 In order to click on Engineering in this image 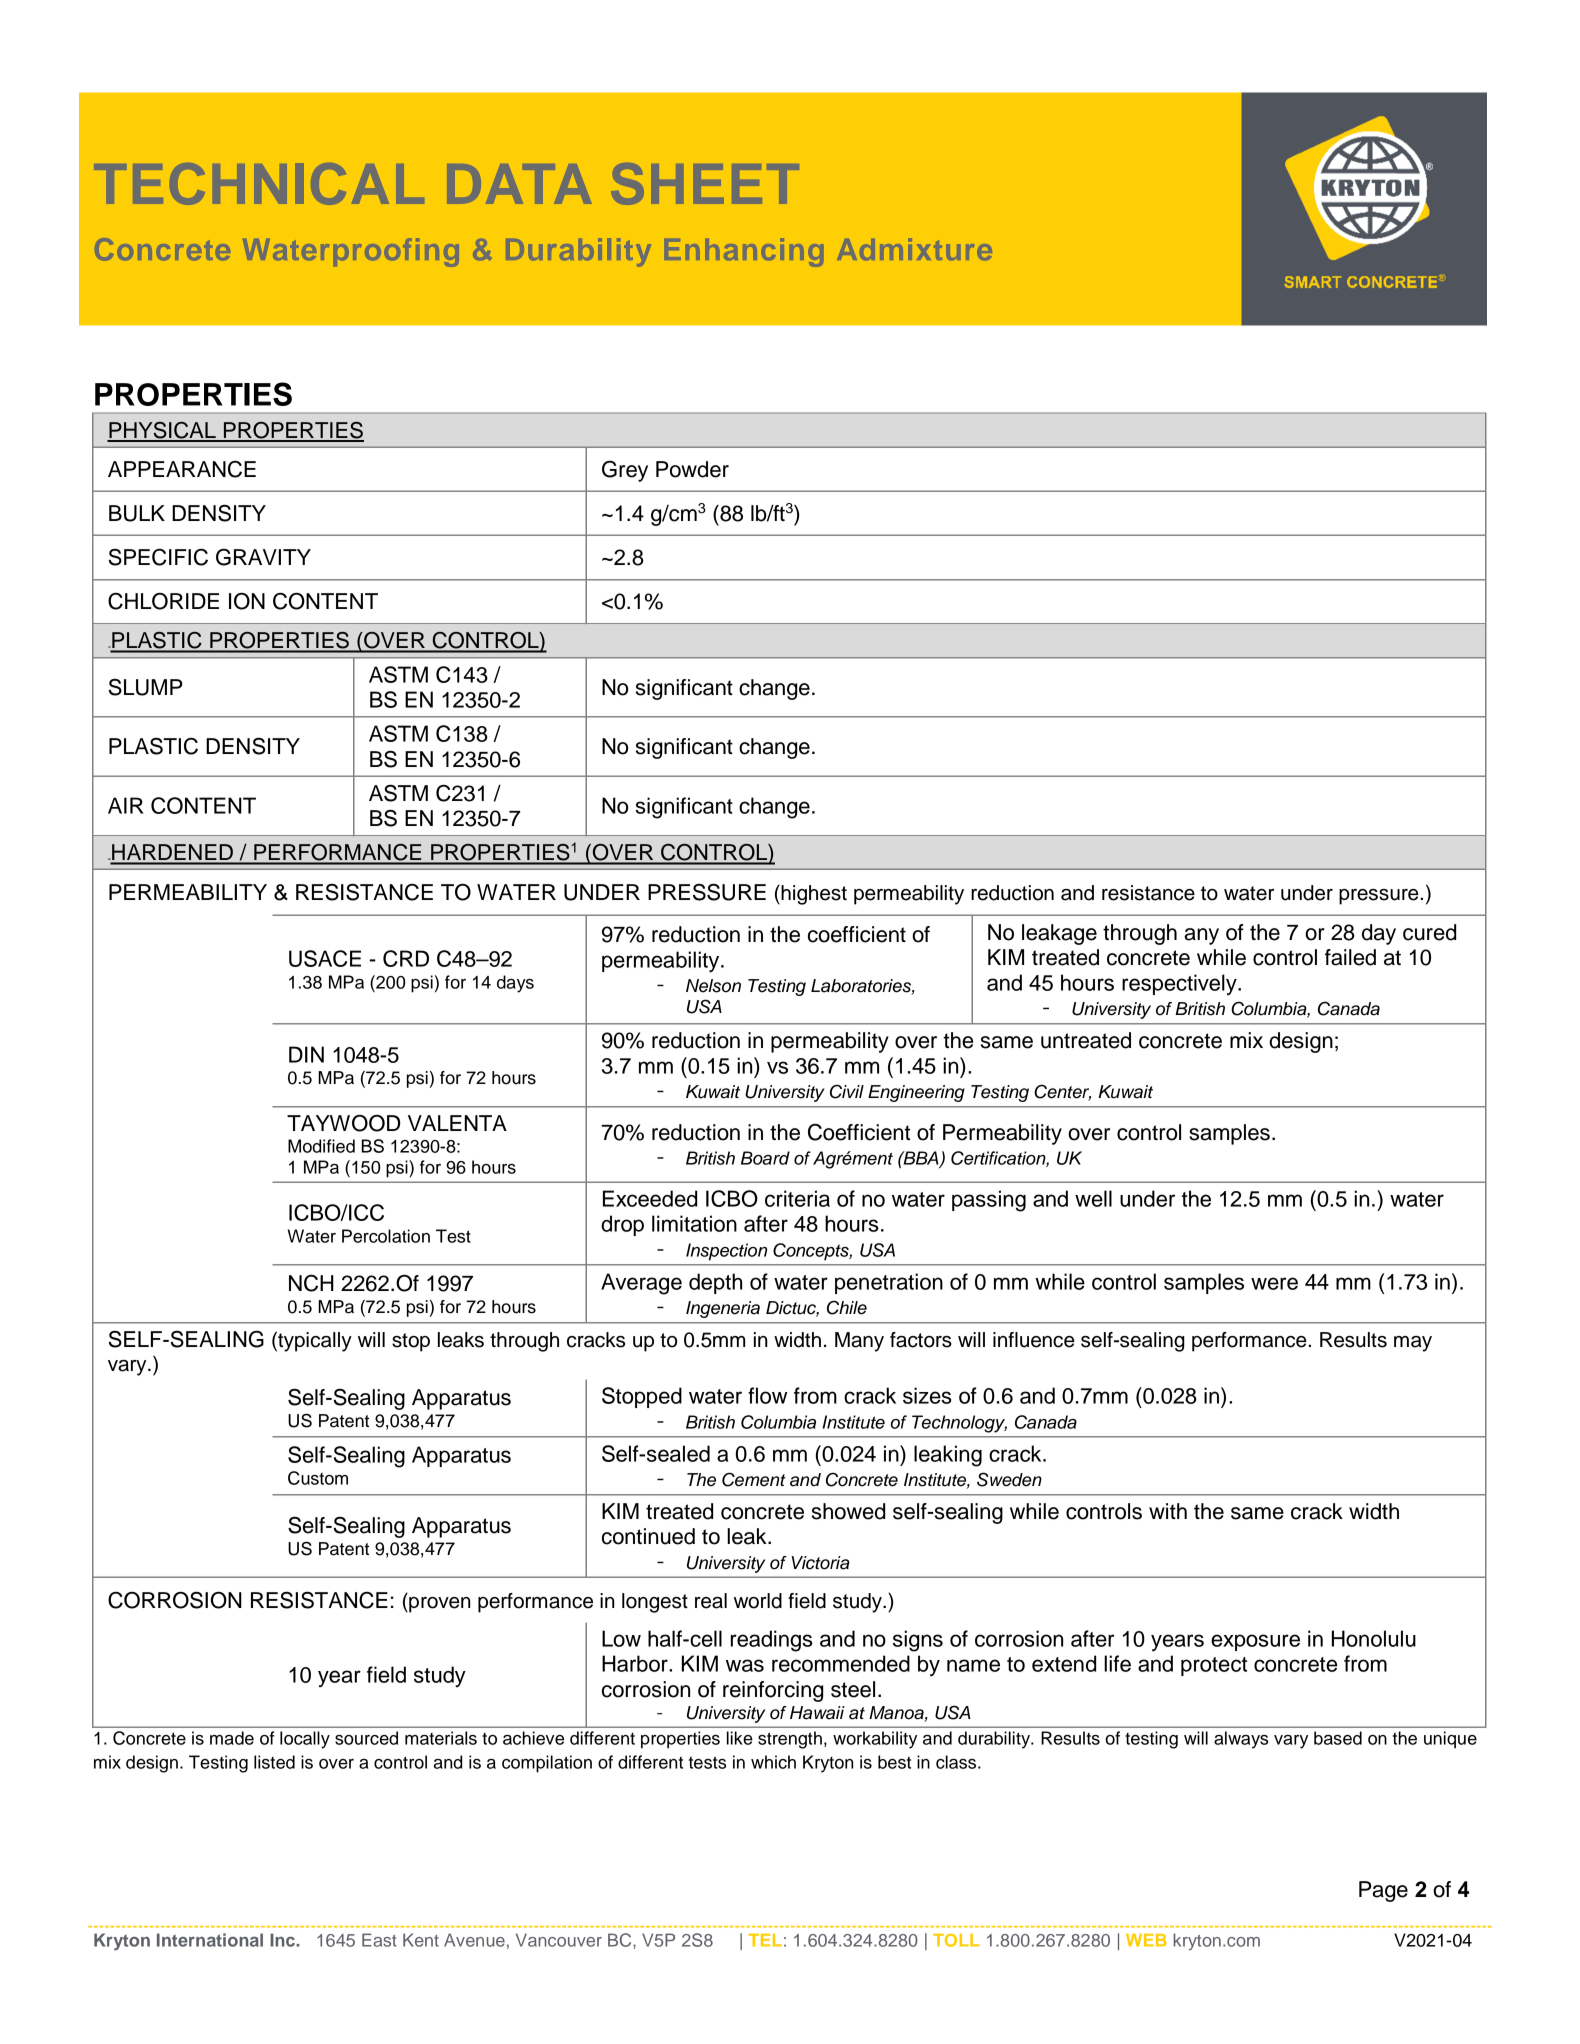, I will do `click(916, 1093)`.
